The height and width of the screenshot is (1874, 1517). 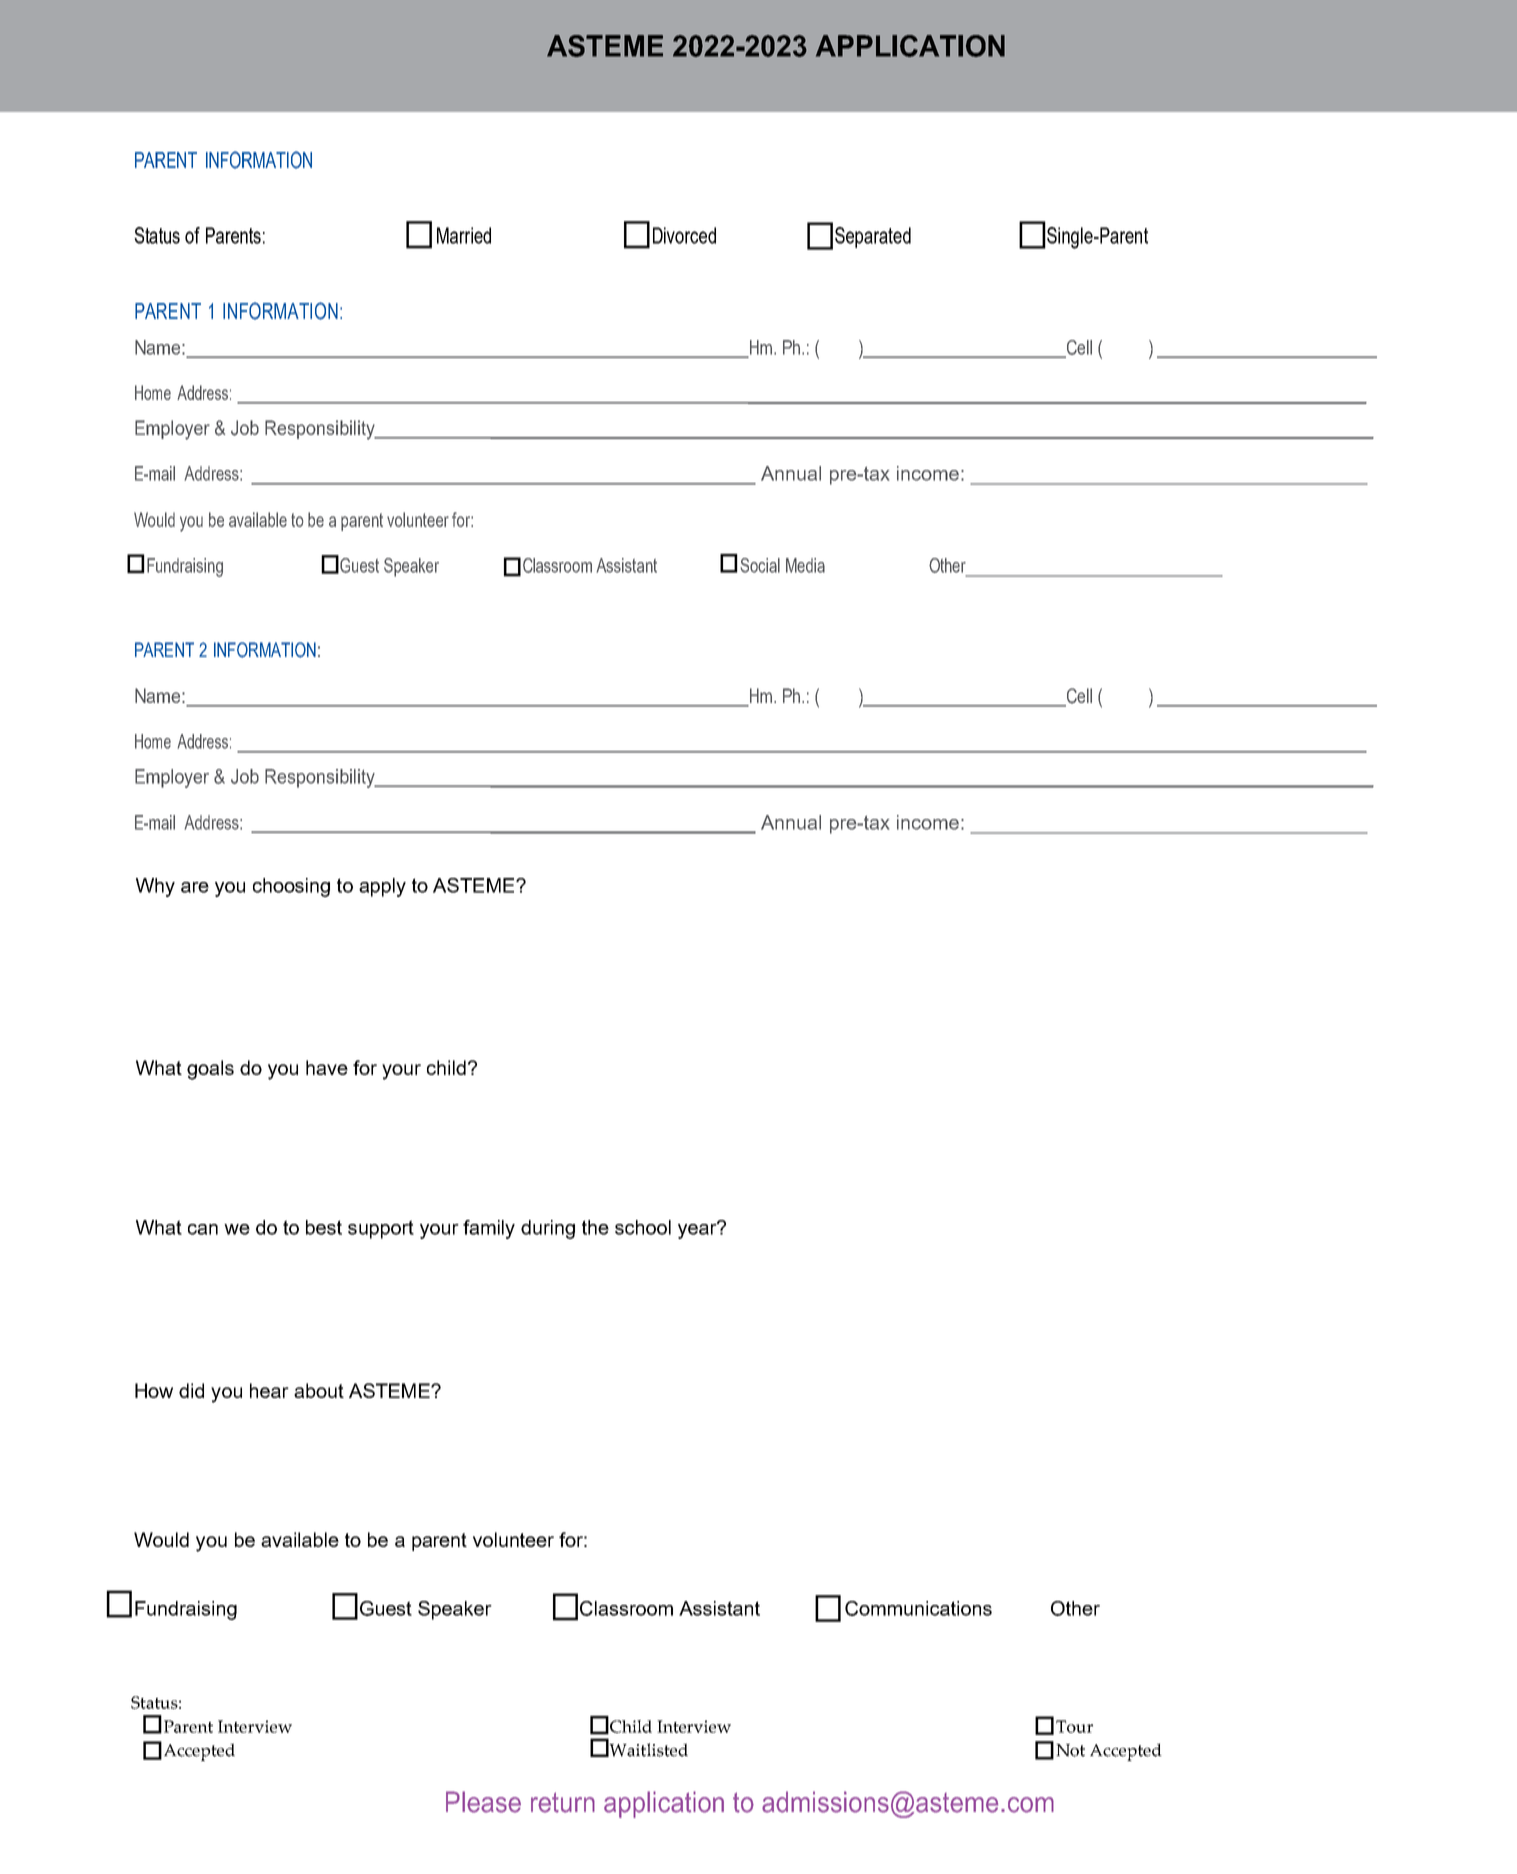 I want to click on Please, so click(x=483, y=1802).
